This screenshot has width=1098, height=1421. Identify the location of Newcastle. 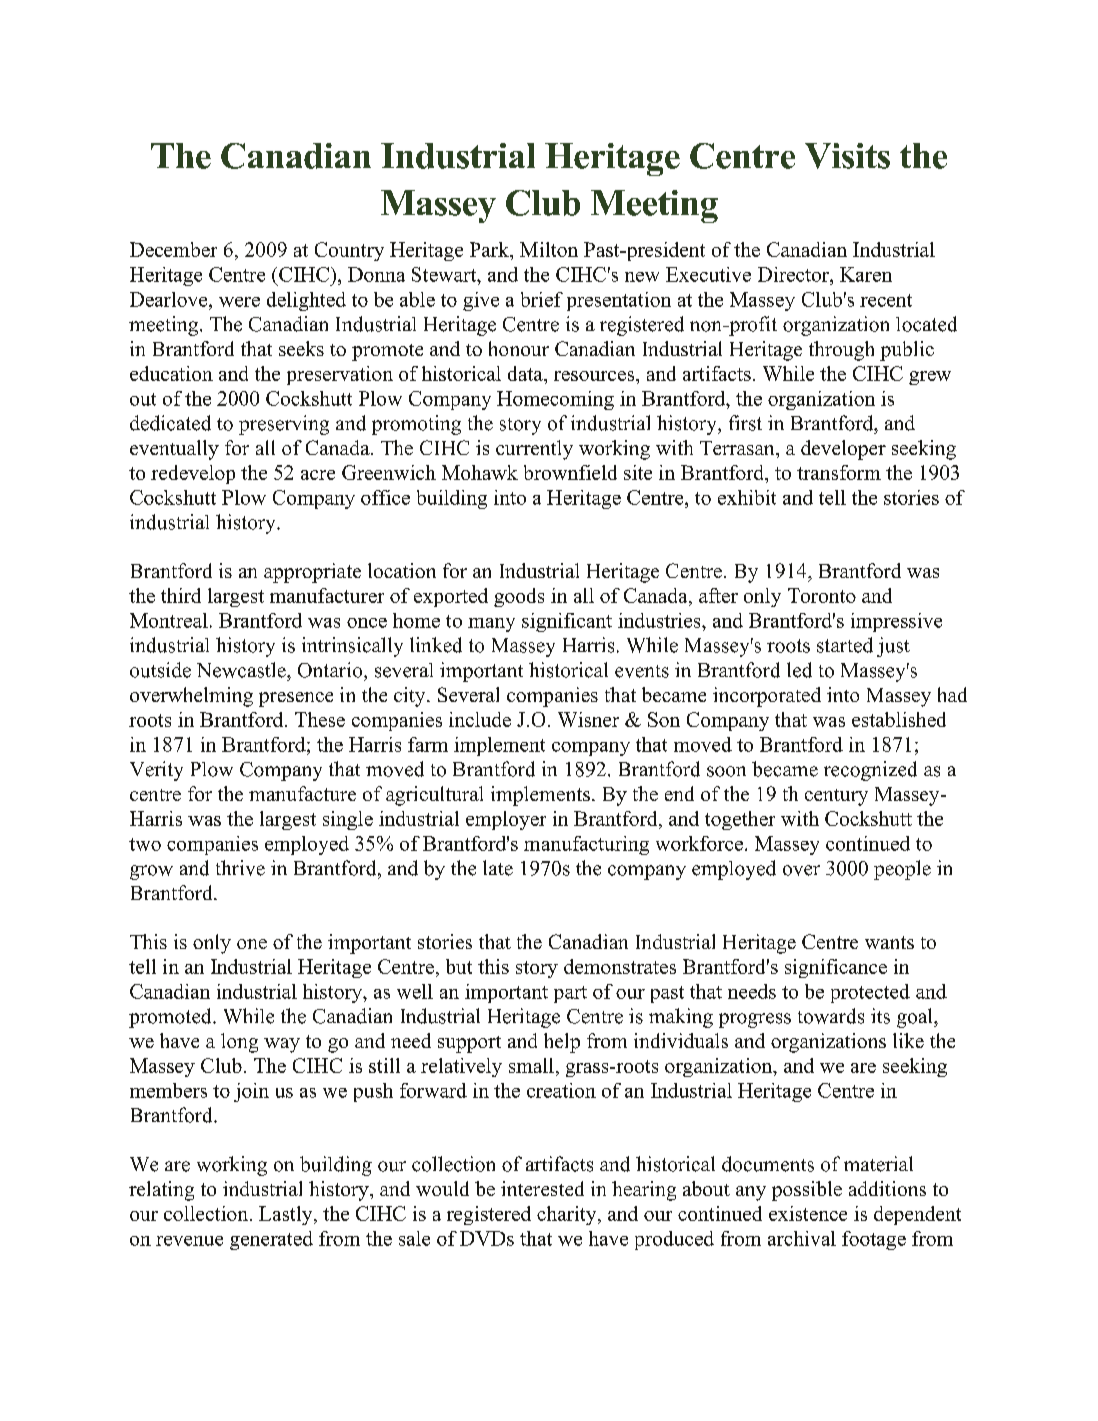
(242, 670).
